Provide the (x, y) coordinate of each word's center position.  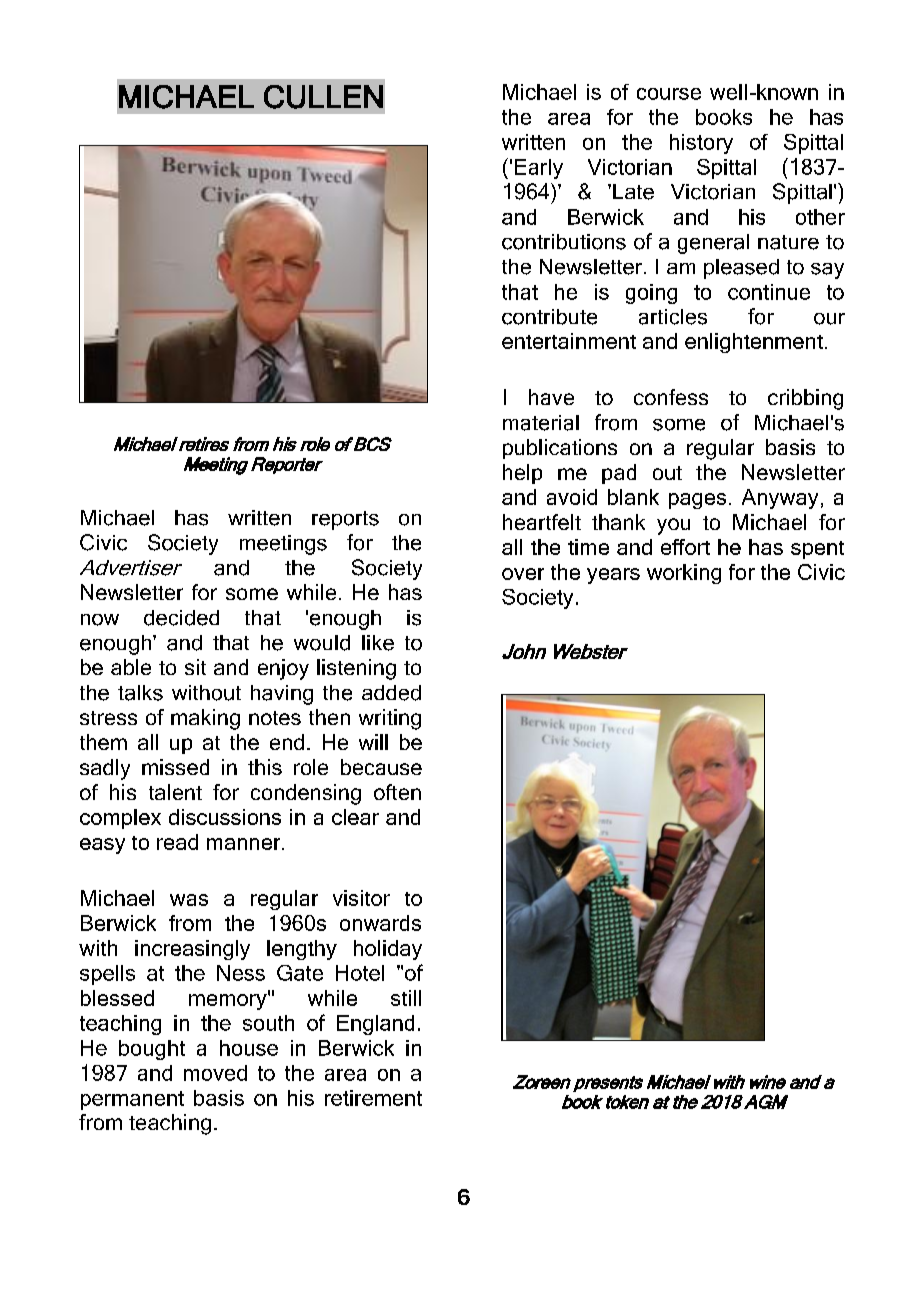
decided (181, 618)
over (523, 574)
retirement (373, 1098)
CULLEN (323, 97)
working (684, 574)
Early (539, 169)
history (701, 144)
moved (215, 1073)
